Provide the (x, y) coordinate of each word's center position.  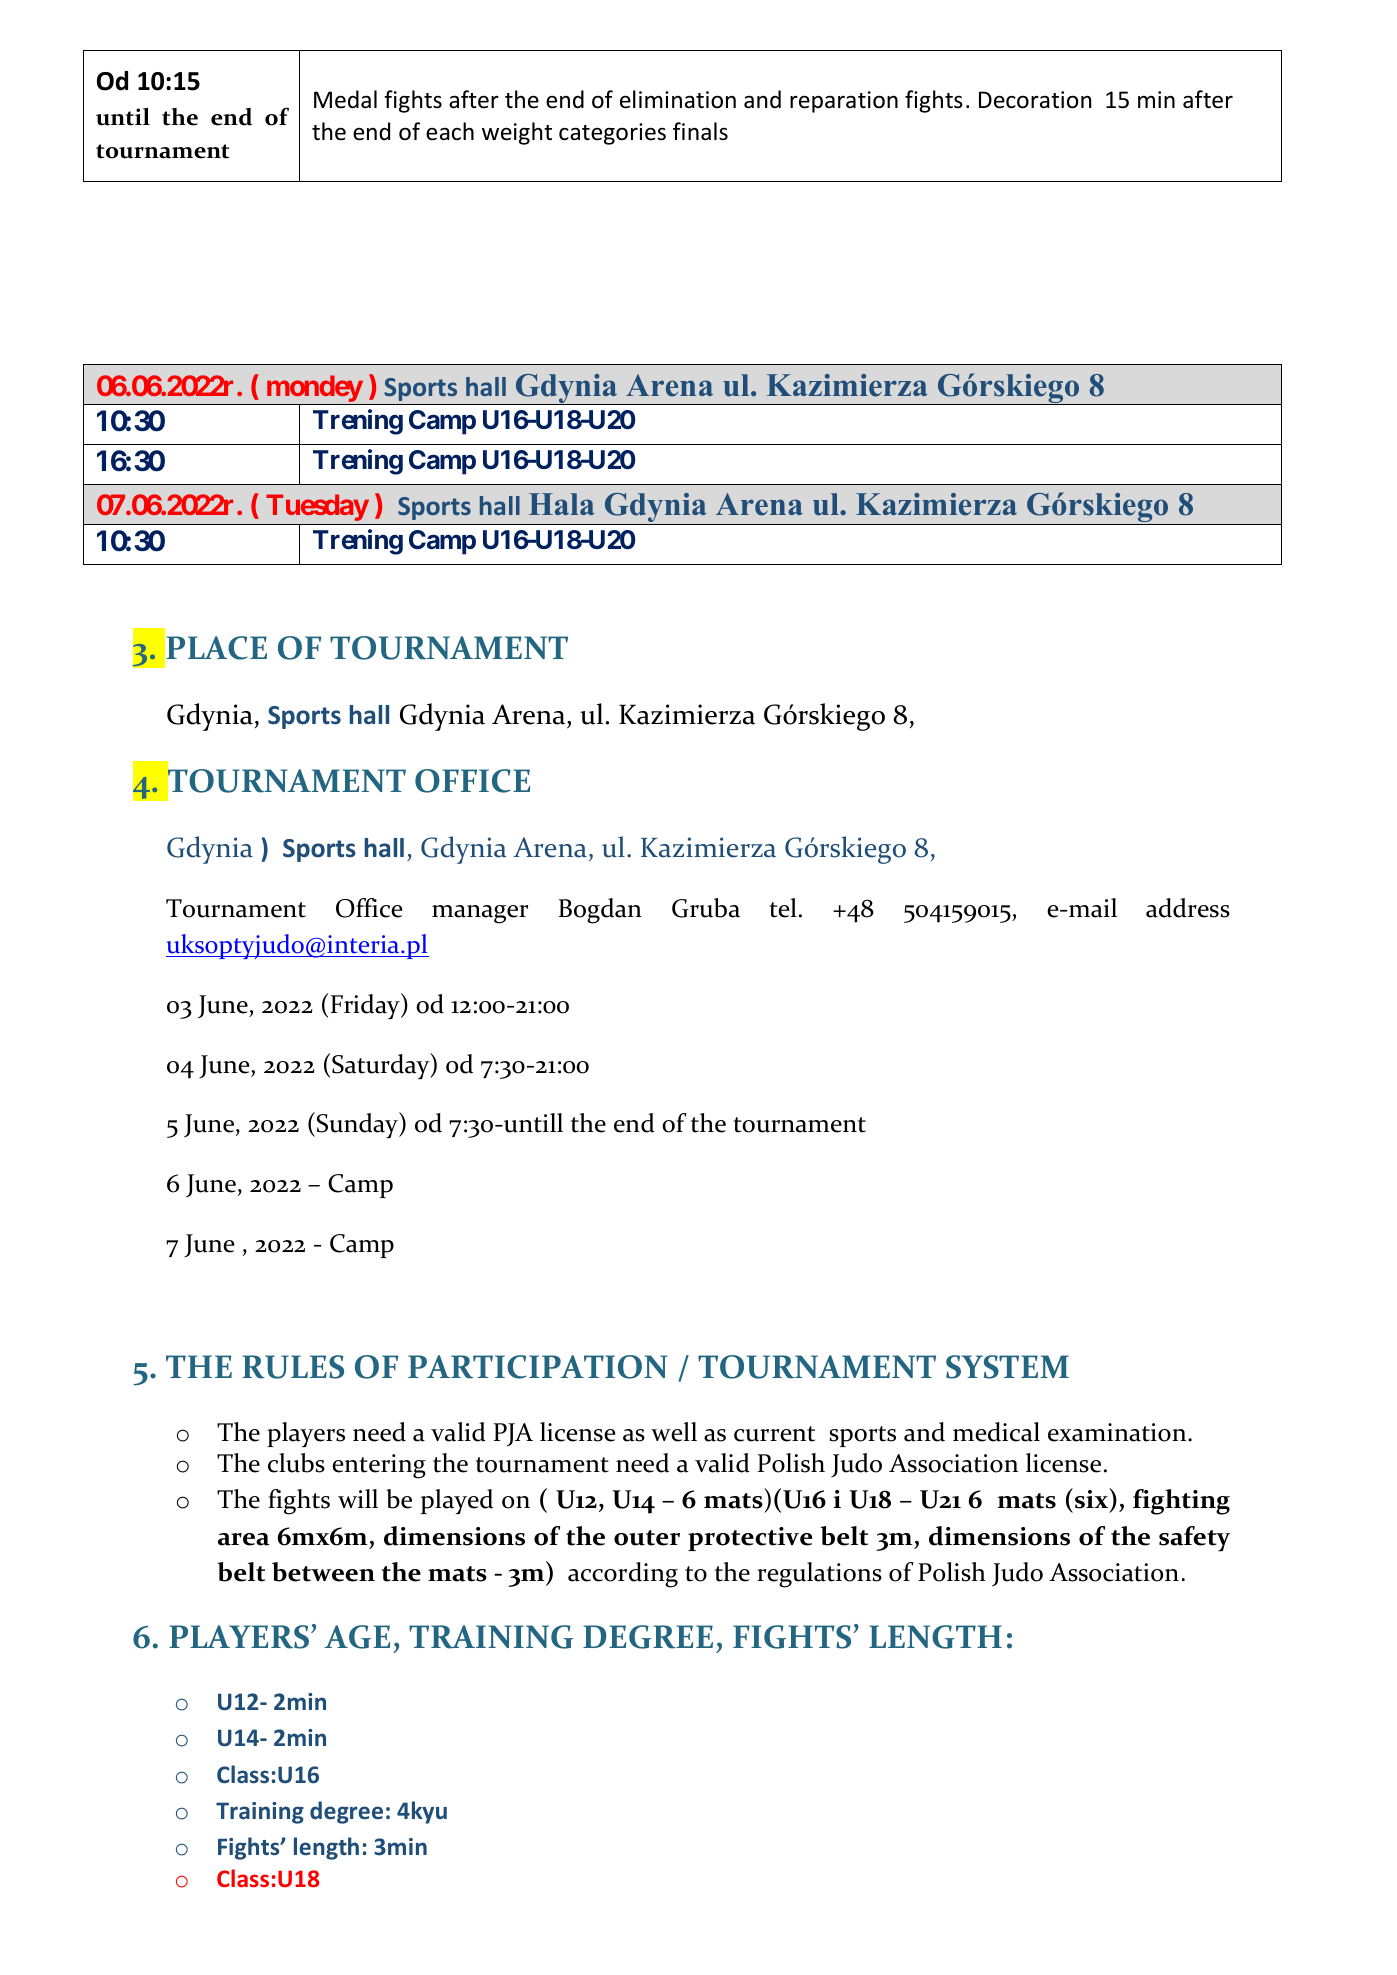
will (358, 1498)
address (1188, 908)
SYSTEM (1007, 1367)
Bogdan (600, 911)
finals (700, 131)
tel (783, 908)
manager (480, 914)
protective (750, 1539)
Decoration (1035, 100)
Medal (345, 99)
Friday (366, 1006)
